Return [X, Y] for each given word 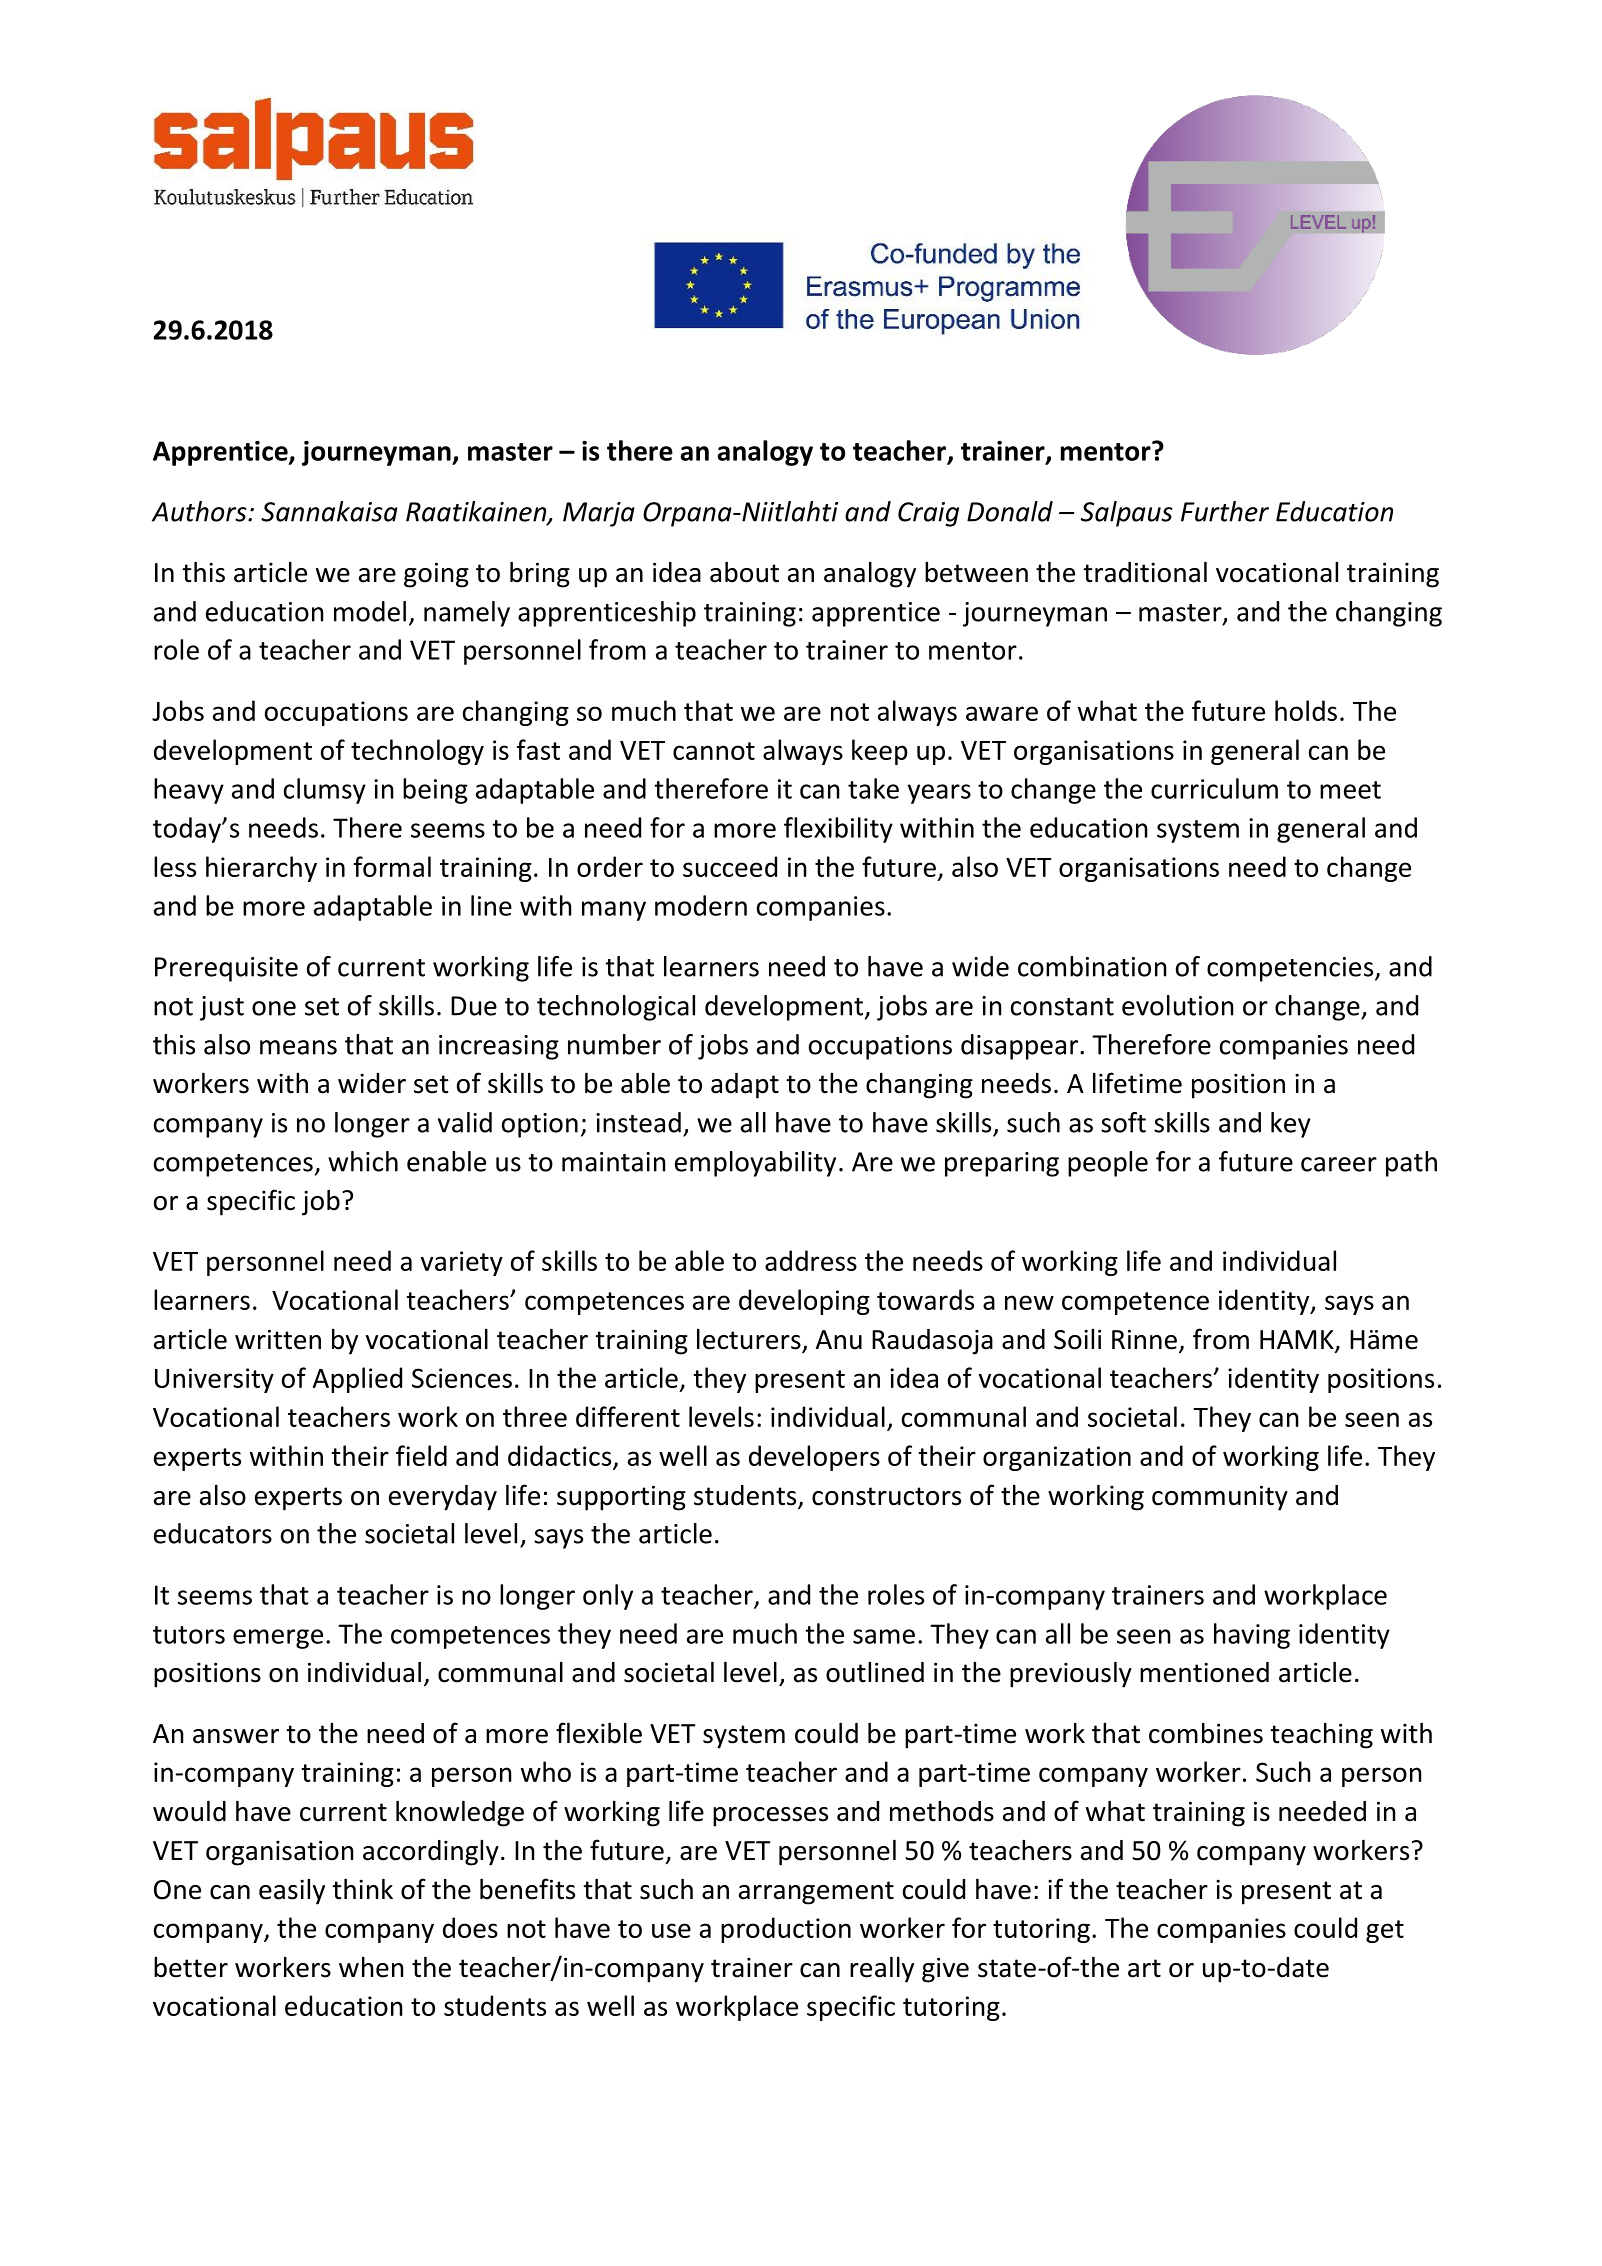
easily [292, 1892]
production [786, 1930]
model [370, 611]
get [1385, 1931]
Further [1225, 511]
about [744, 572]
